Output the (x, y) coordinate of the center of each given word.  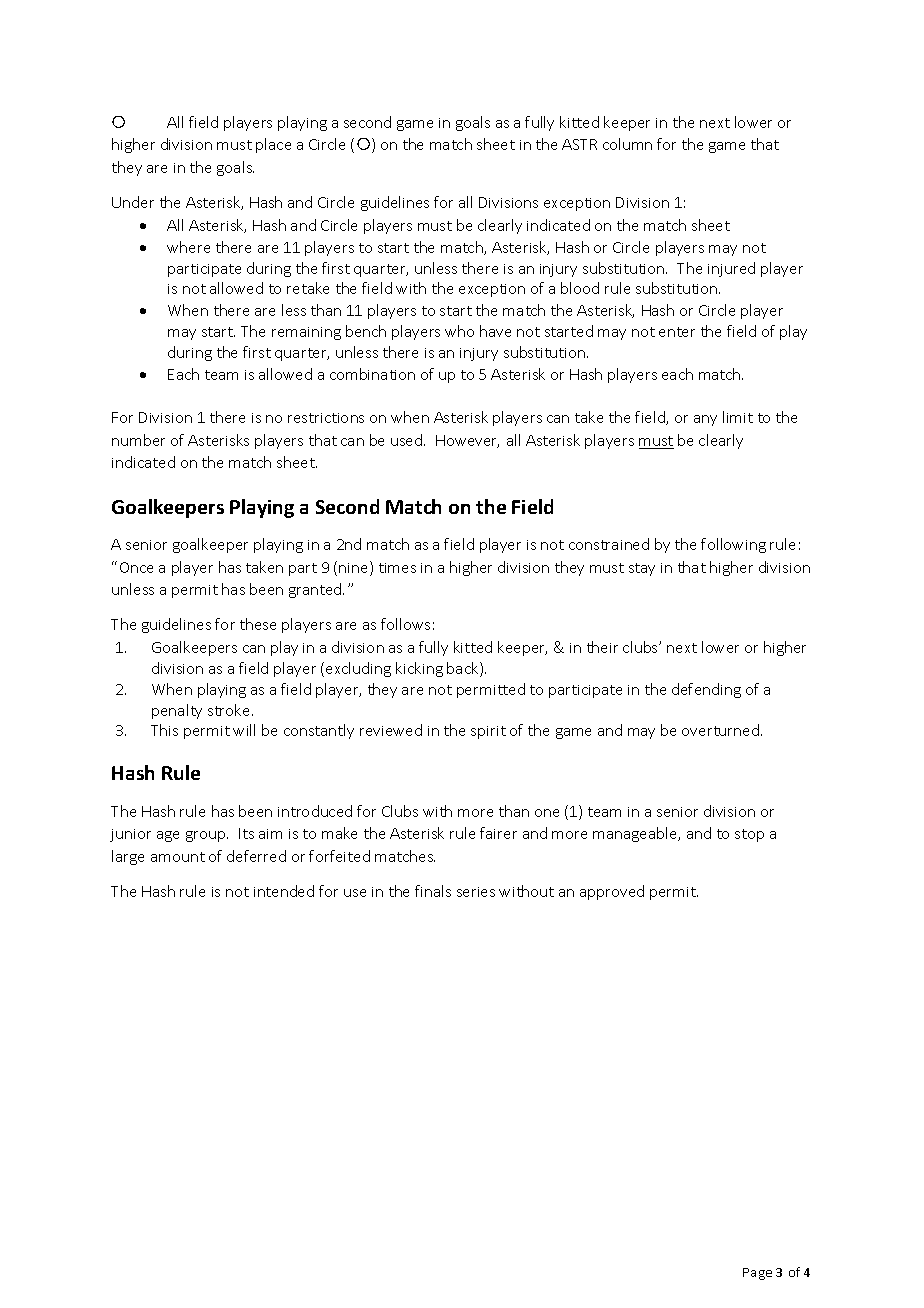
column (627, 144)
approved (612, 892)
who (459, 331)
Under (133, 202)
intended (284, 891)
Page (757, 1274)
